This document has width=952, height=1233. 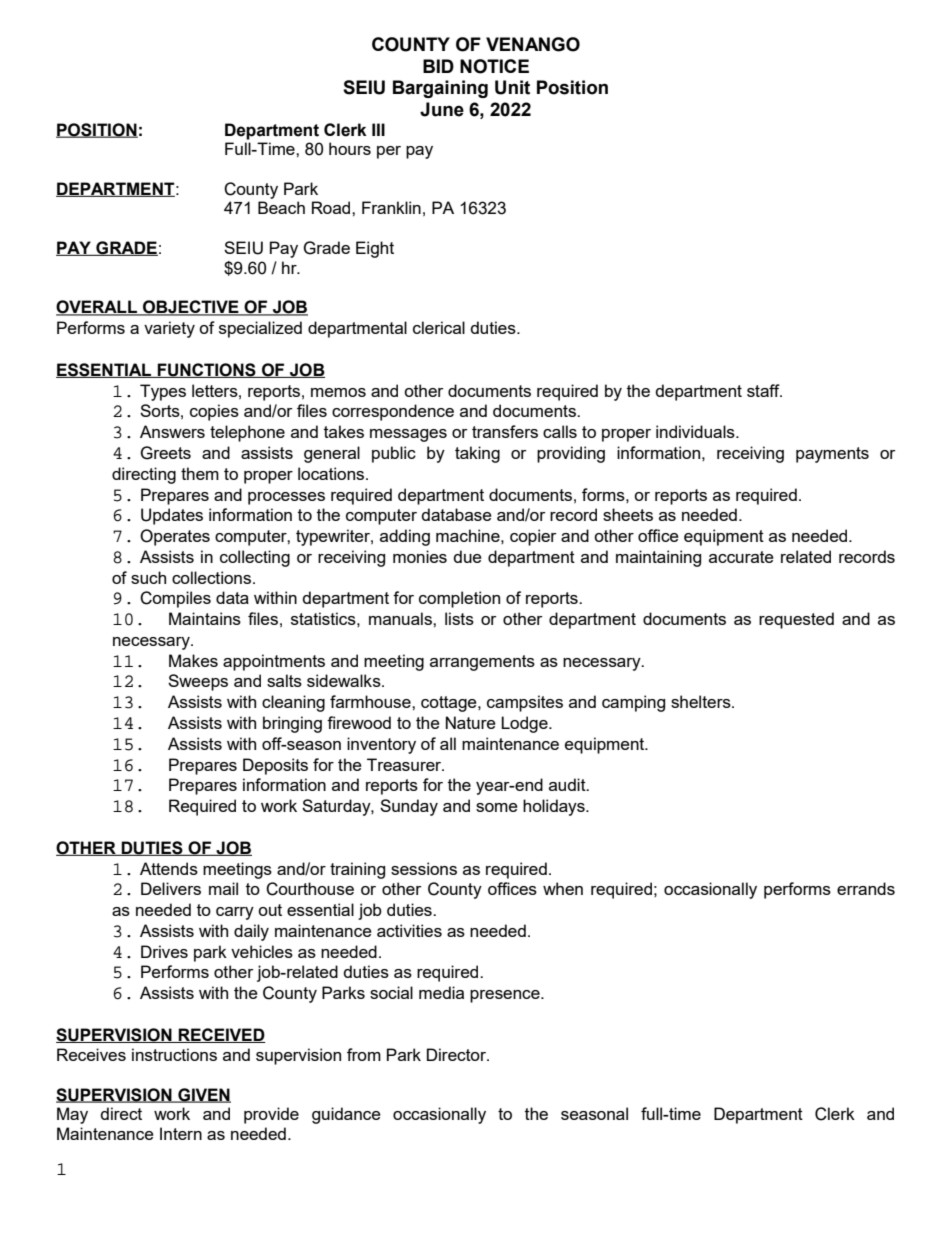 What do you see at coordinates (350, 148) in the document?
I see `hours` at bounding box center [350, 148].
